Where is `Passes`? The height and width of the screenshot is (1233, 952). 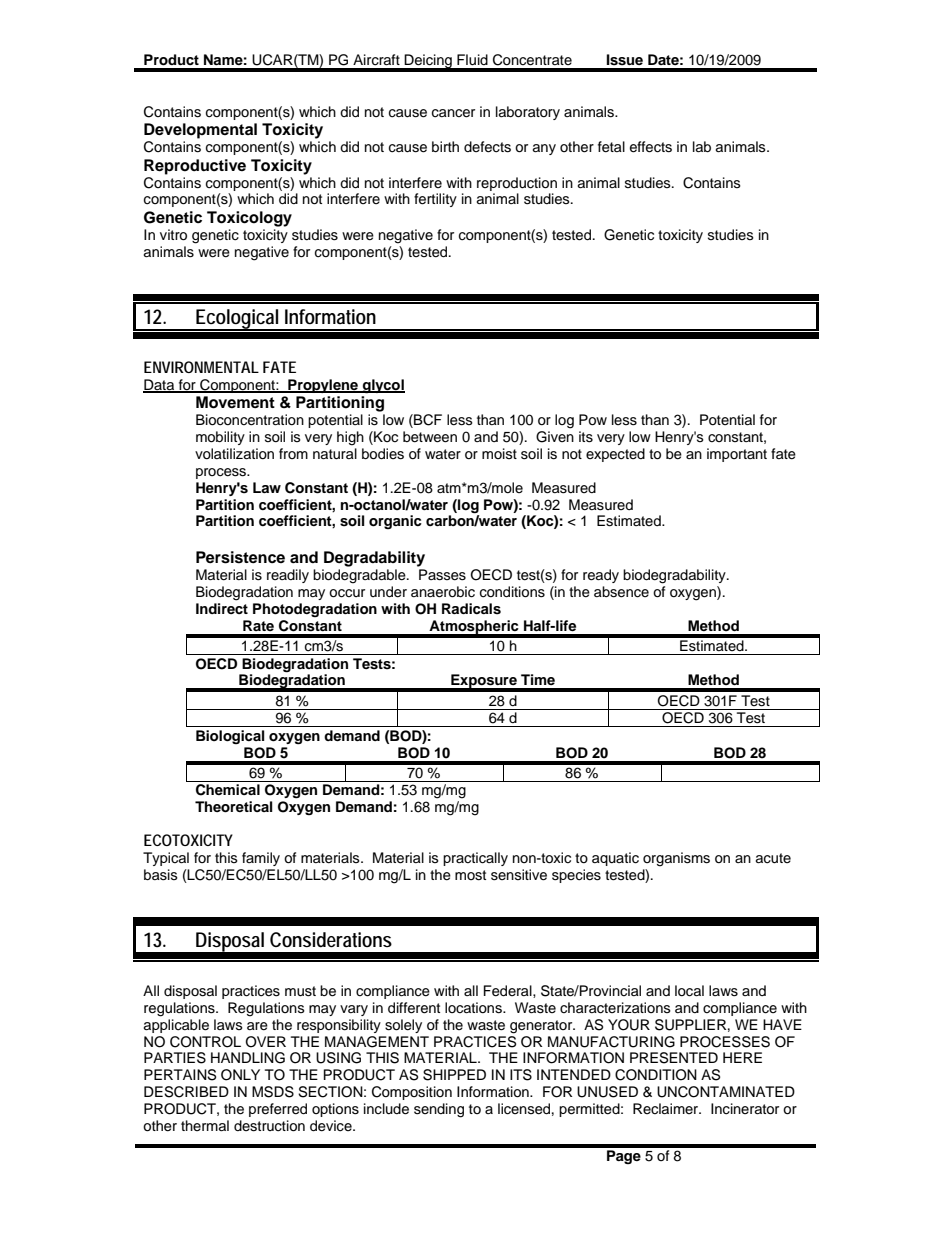
Passes is located at coordinates (442, 575).
